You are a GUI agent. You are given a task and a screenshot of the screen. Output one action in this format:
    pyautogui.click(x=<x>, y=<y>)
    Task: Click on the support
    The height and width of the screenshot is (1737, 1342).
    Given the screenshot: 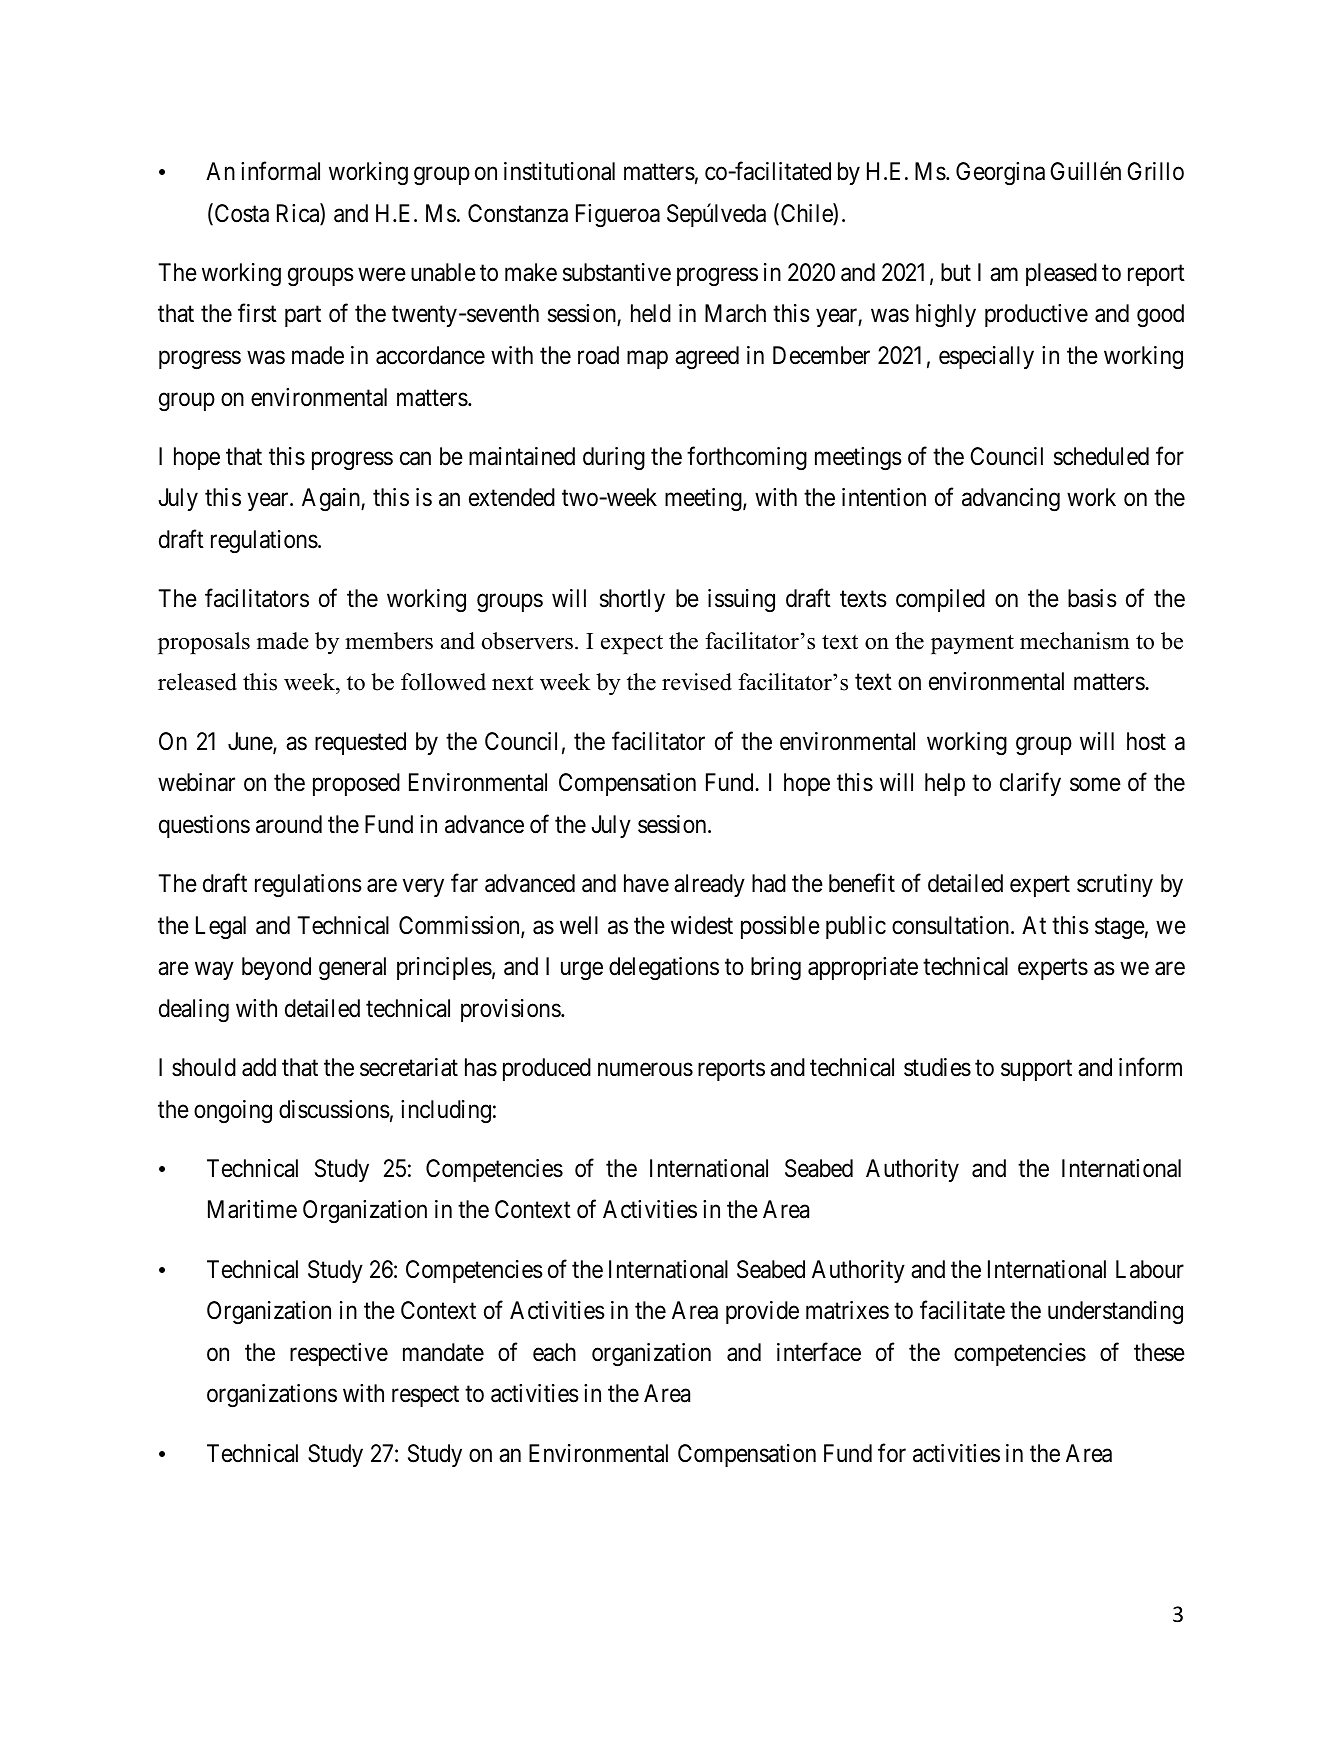 What is the action you would take?
    pyautogui.click(x=1036, y=1070)
